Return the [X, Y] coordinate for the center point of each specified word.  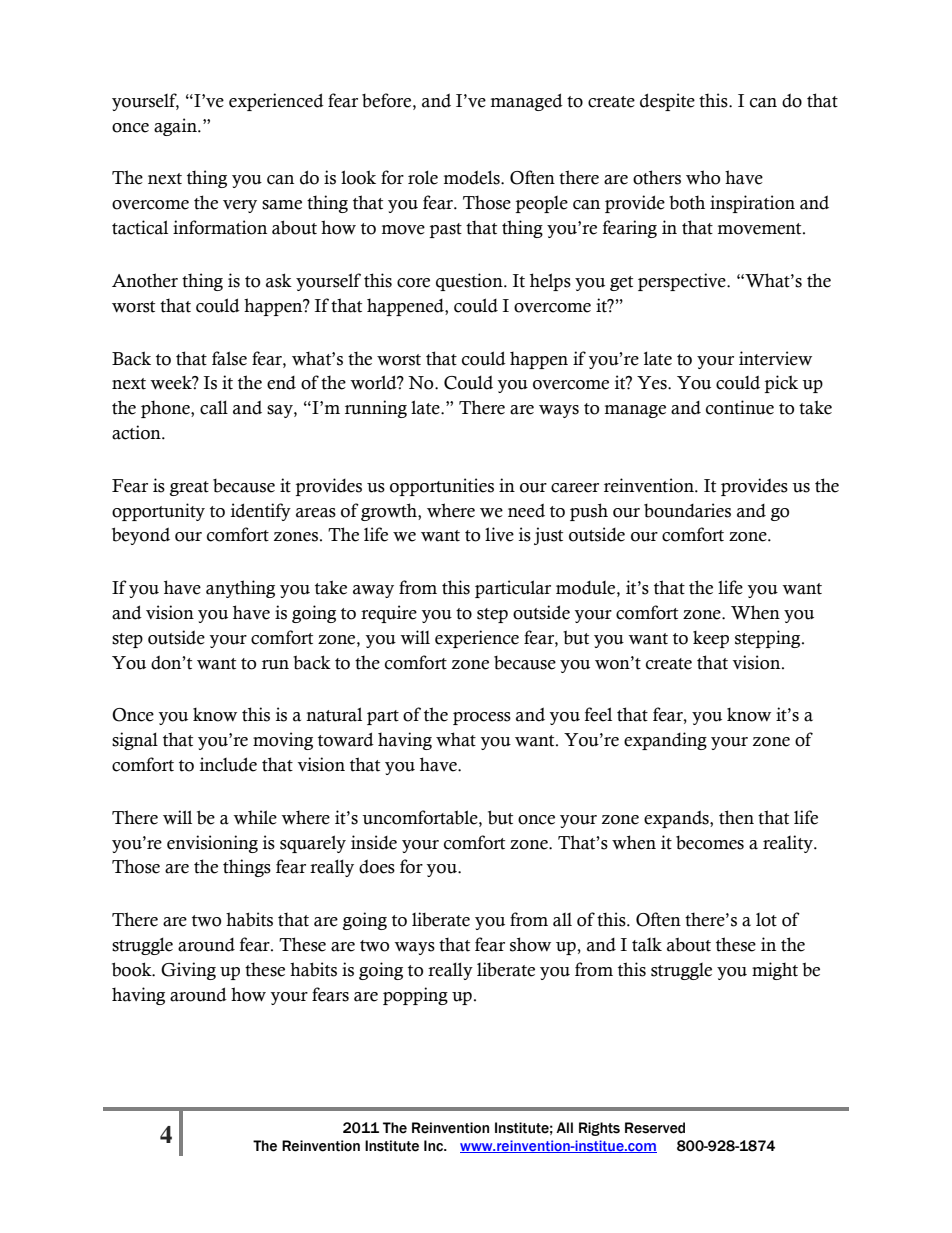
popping [415, 996]
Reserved [655, 1128]
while [255, 817]
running [376, 409]
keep [711, 639]
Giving [188, 971]
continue [740, 407]
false [229, 358]
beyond [141, 536]
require [389, 614]
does [377, 866]
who [703, 177]
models [473, 177]
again [176, 127]
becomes [710, 843]
